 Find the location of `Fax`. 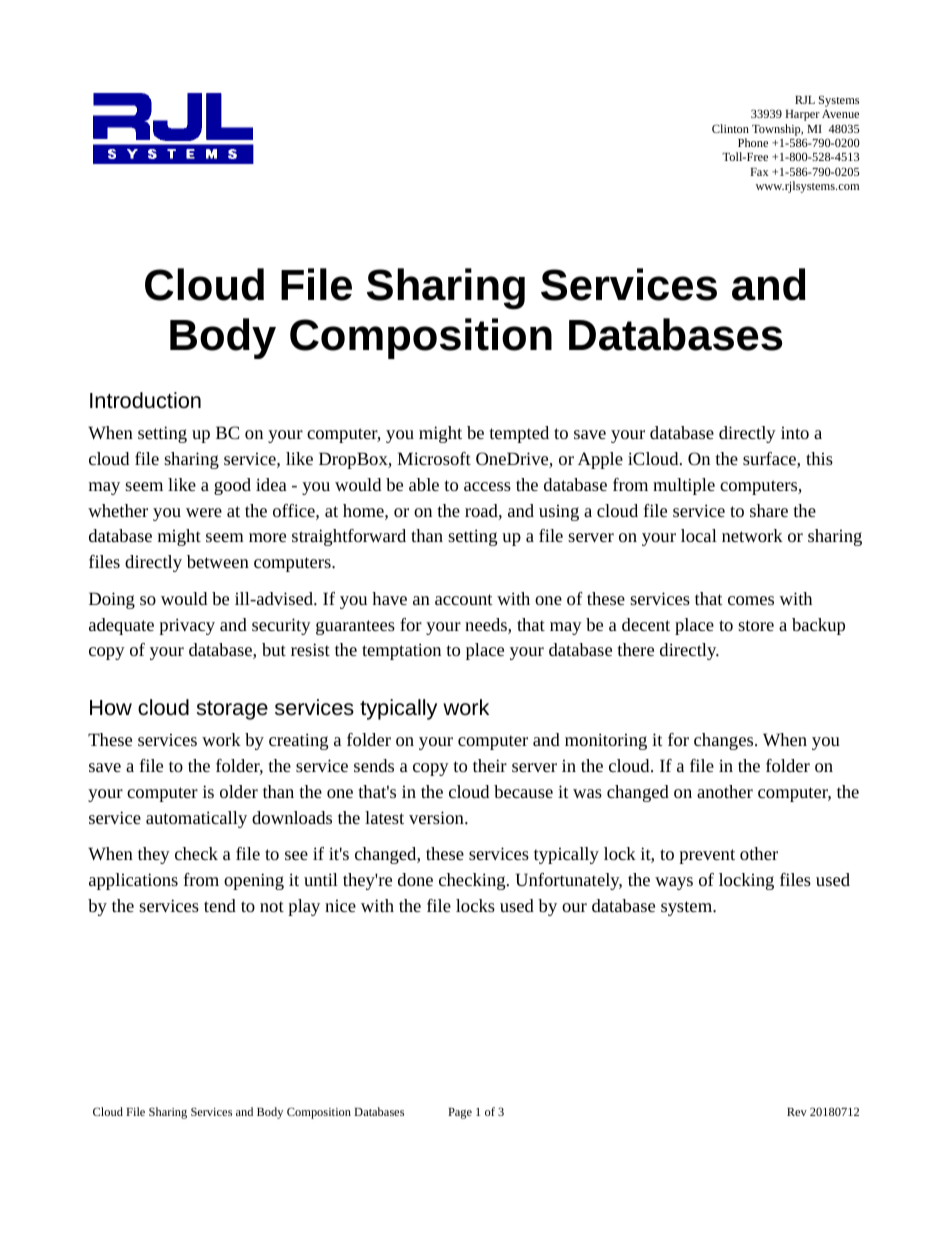

Fax is located at coordinates (759, 172).
